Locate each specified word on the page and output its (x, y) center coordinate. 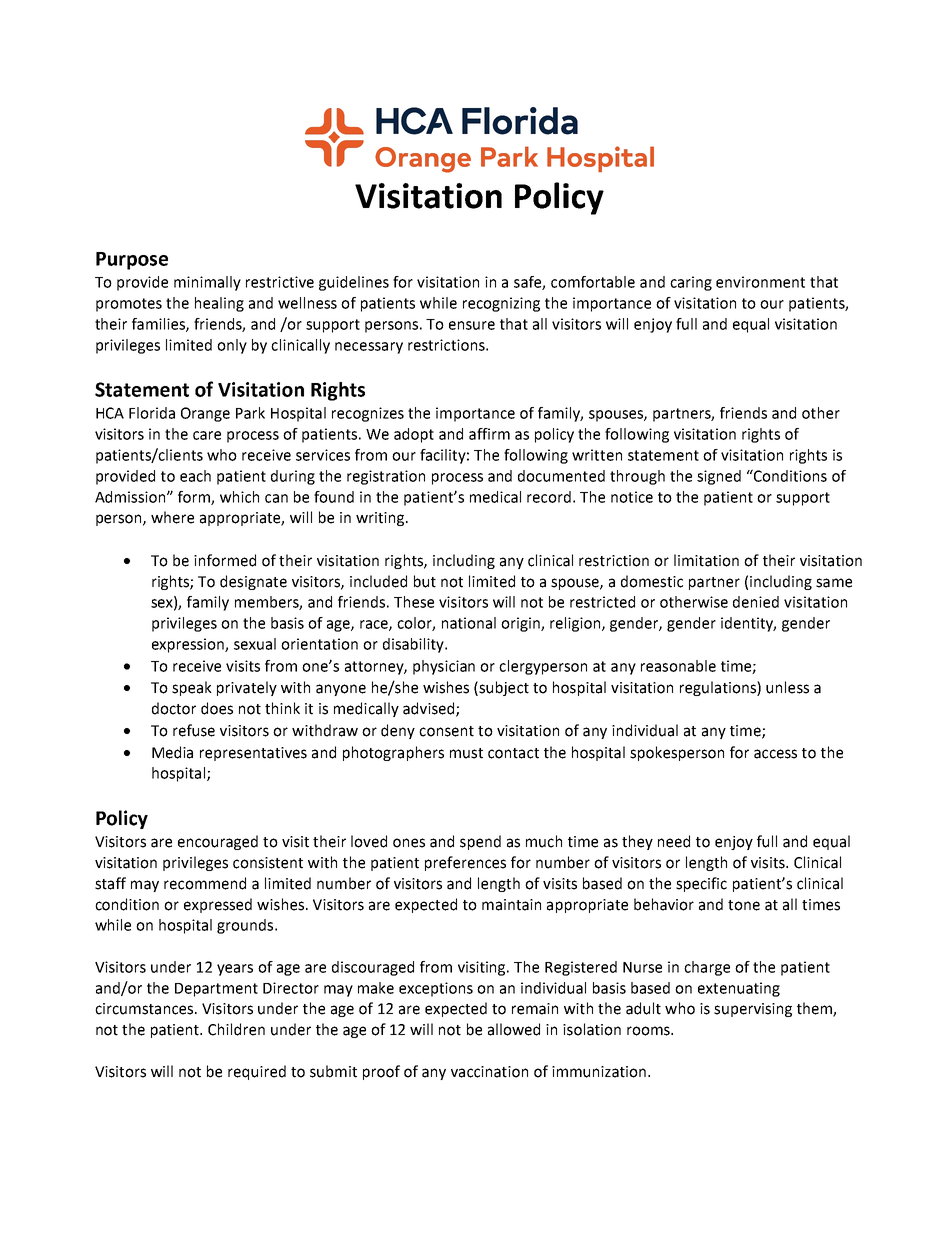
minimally (207, 283)
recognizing (501, 304)
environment (760, 282)
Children (236, 1029)
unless (787, 687)
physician (444, 667)
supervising (753, 1010)
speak (192, 688)
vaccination (489, 1072)
